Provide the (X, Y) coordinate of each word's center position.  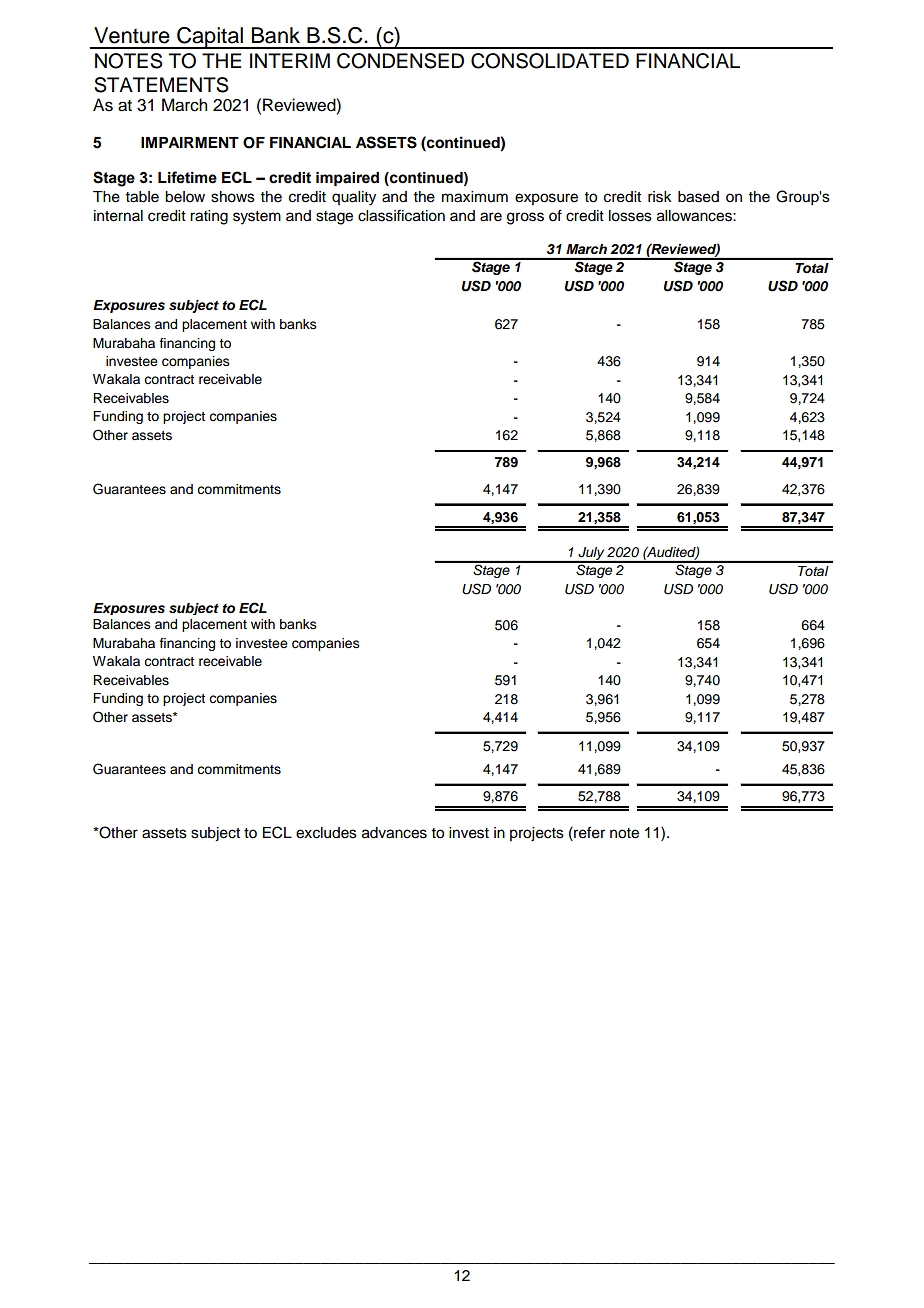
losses (630, 216)
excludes (326, 833)
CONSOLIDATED (550, 61)
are (491, 217)
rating (209, 217)
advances (394, 833)
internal (118, 216)
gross (525, 218)
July (591, 555)
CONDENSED (400, 61)
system (257, 218)
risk (660, 197)
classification (401, 215)
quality (354, 198)
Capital (210, 38)
